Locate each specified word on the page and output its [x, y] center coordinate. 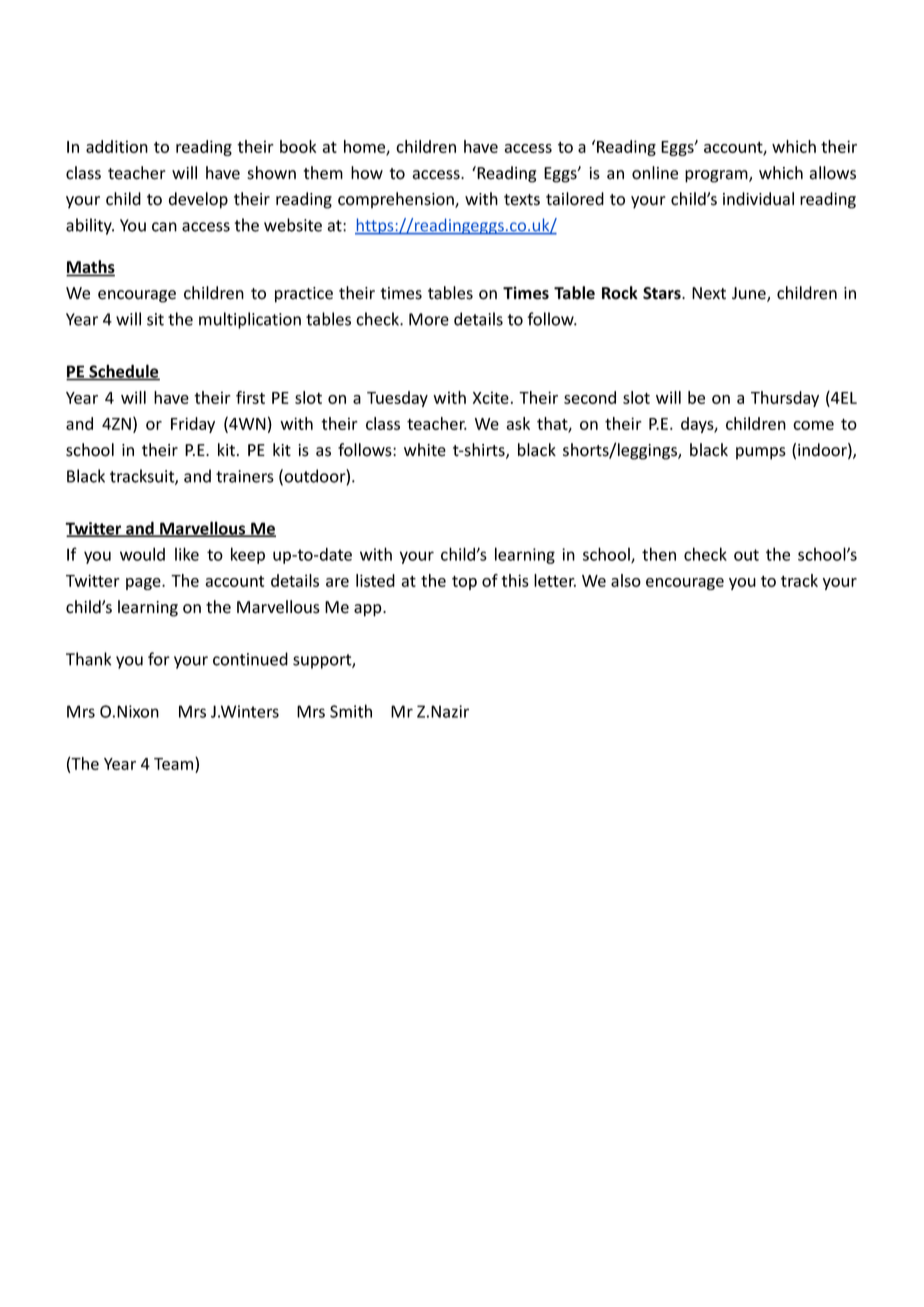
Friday [193, 425]
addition [117, 146]
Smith [351, 711]
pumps [761, 453]
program [717, 176]
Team [175, 765]
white [425, 450]
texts [522, 200]
